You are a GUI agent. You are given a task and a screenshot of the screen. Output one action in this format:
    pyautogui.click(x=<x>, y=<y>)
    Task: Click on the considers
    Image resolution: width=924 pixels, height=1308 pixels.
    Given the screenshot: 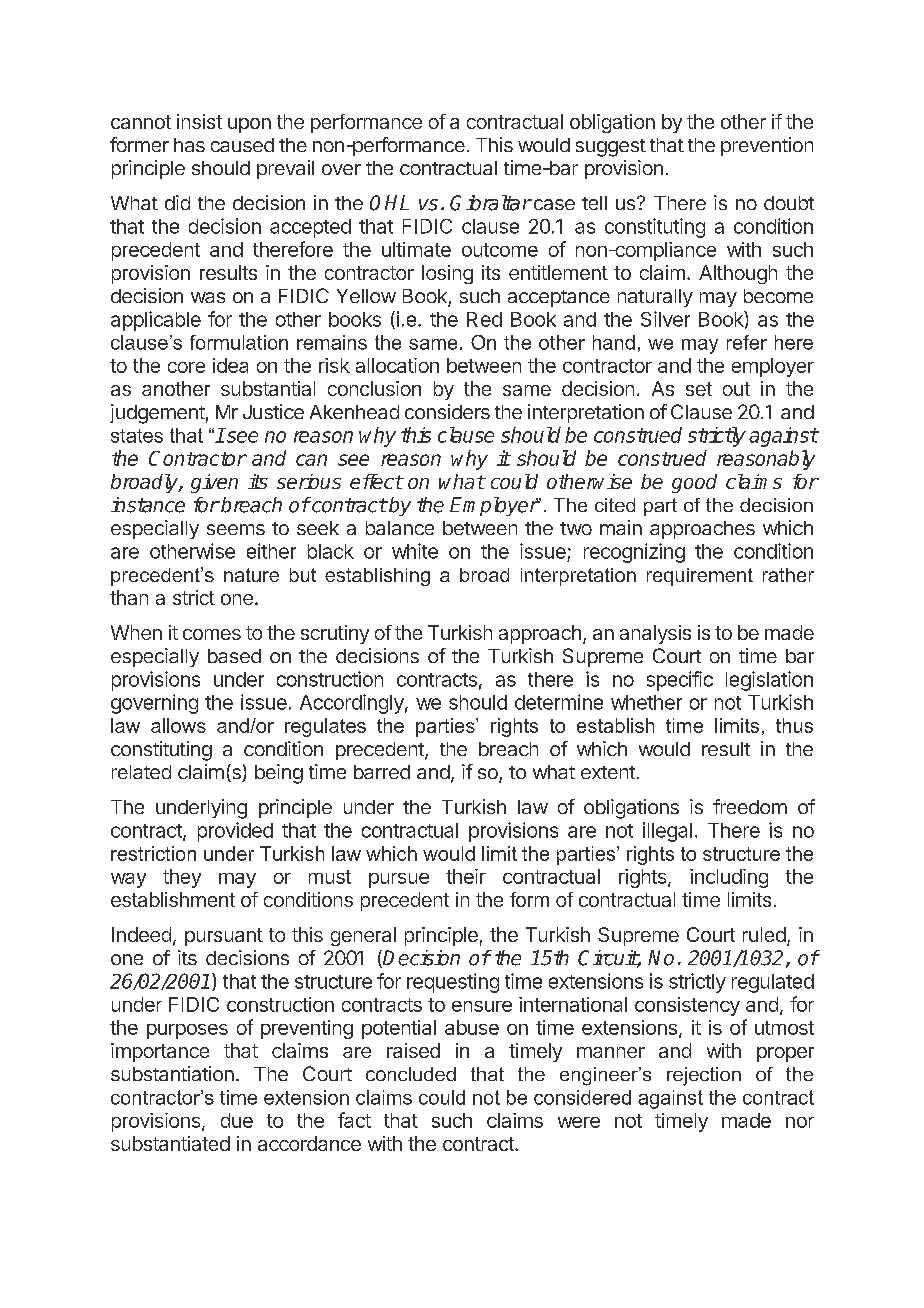 What is the action you would take?
    pyautogui.click(x=447, y=411)
